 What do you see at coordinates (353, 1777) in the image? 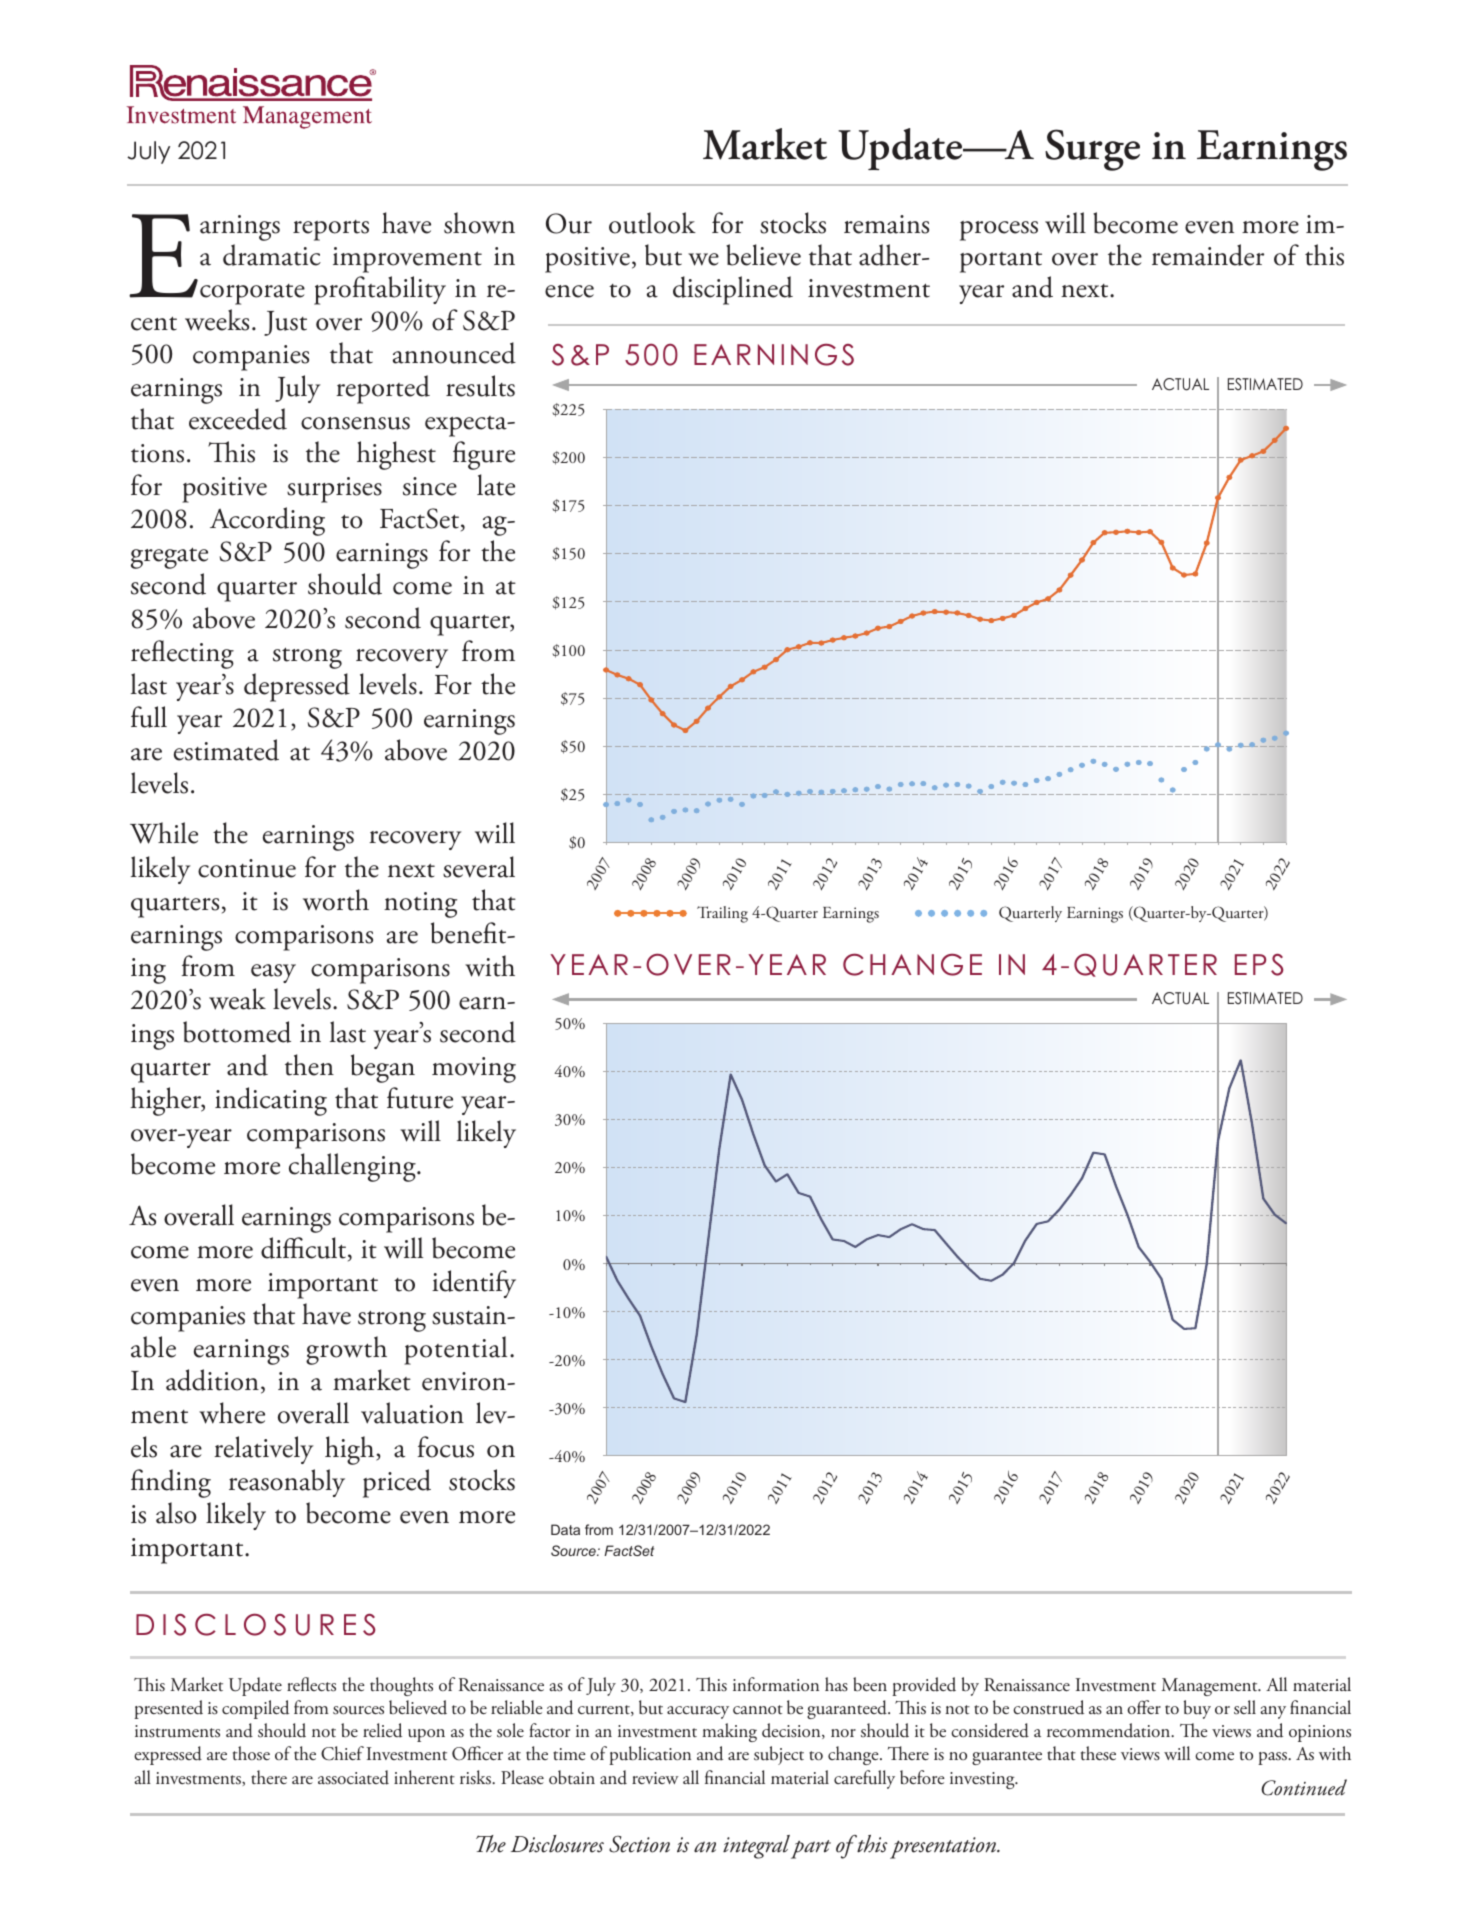
I see `associated` at bounding box center [353, 1777].
